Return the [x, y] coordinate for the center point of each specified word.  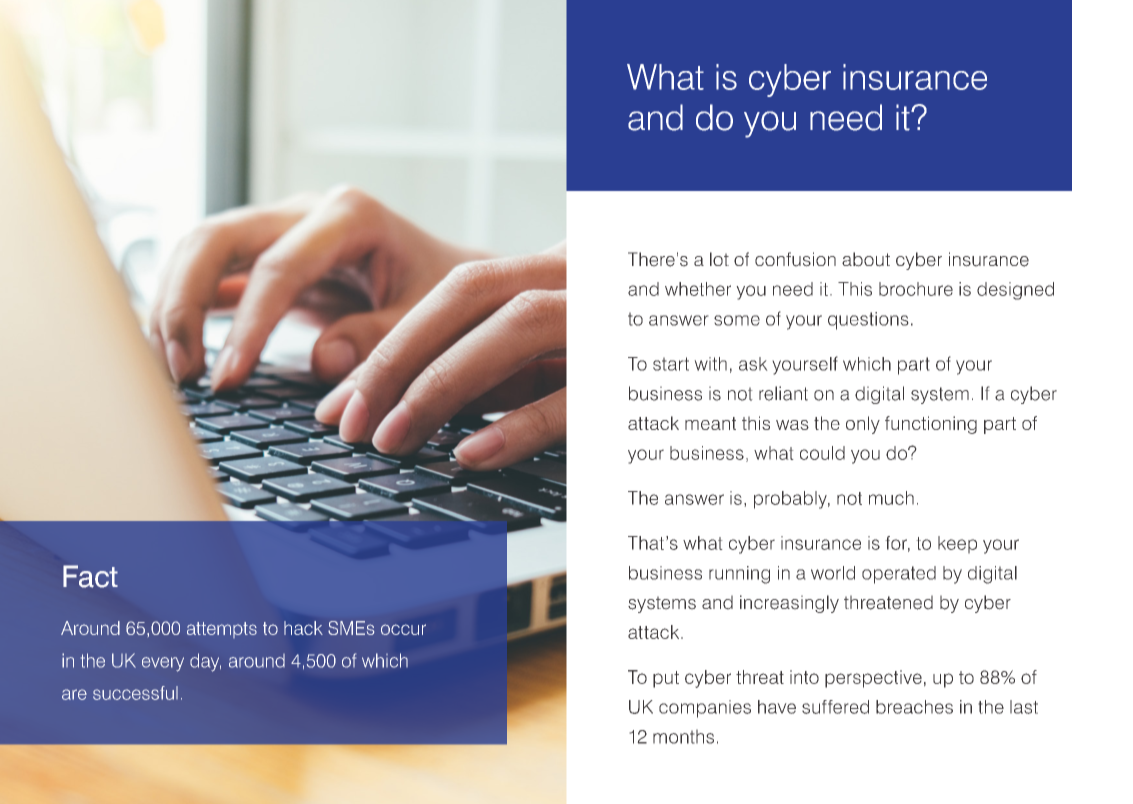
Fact [90, 576]
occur [403, 629]
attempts [222, 630]
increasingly [789, 604]
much [891, 498]
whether [698, 289]
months [683, 736]
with [710, 364]
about [866, 259]
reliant [783, 393]
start [671, 364]
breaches [914, 707]
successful [135, 693]
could [822, 453]
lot [719, 259]
